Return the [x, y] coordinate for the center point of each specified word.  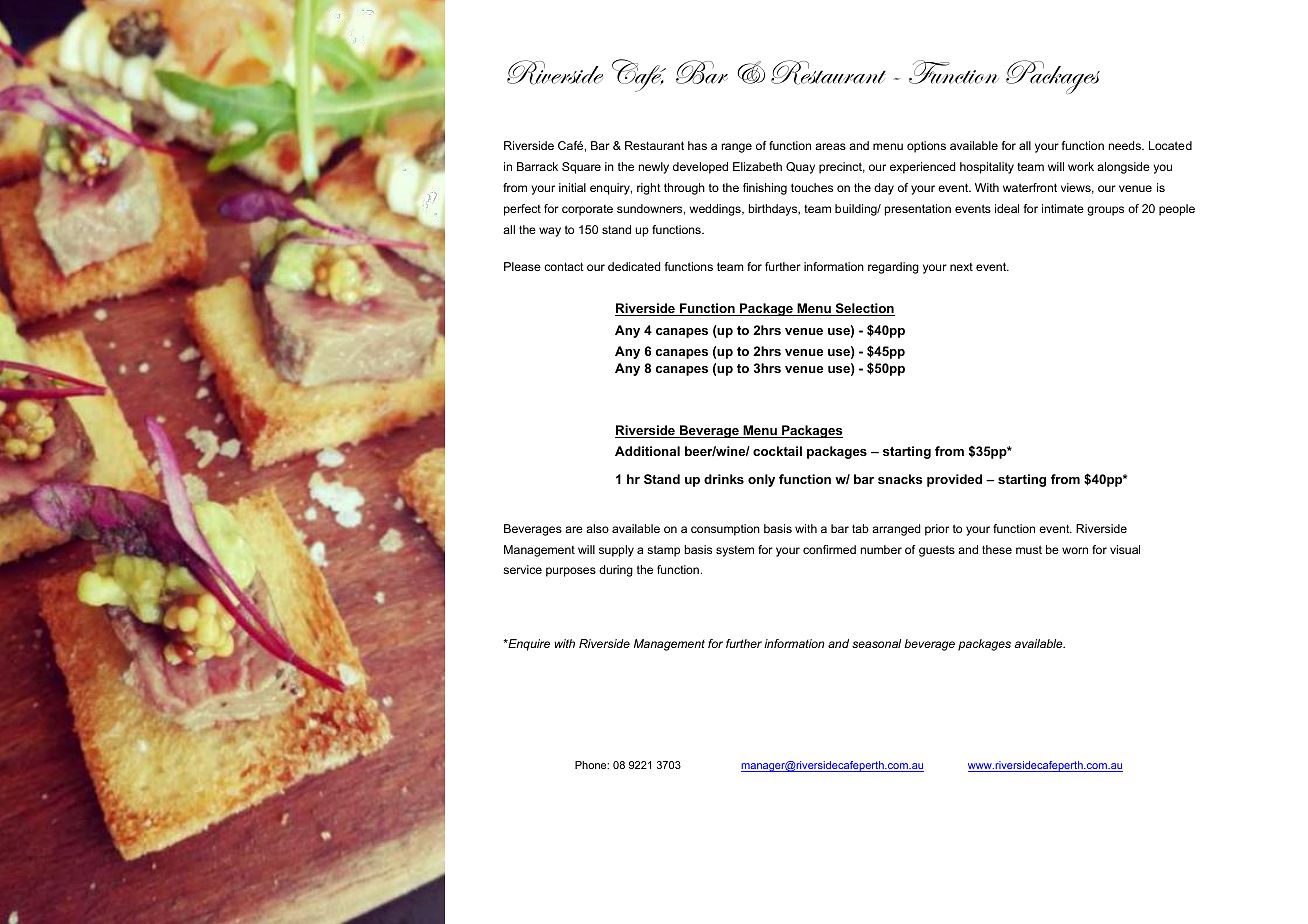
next [961, 267]
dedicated [634, 266]
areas [830, 146]
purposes [571, 572]
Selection [864, 309]
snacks [900, 479]
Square [581, 168]
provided [954, 480]
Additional [647, 451]
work [1081, 166]
